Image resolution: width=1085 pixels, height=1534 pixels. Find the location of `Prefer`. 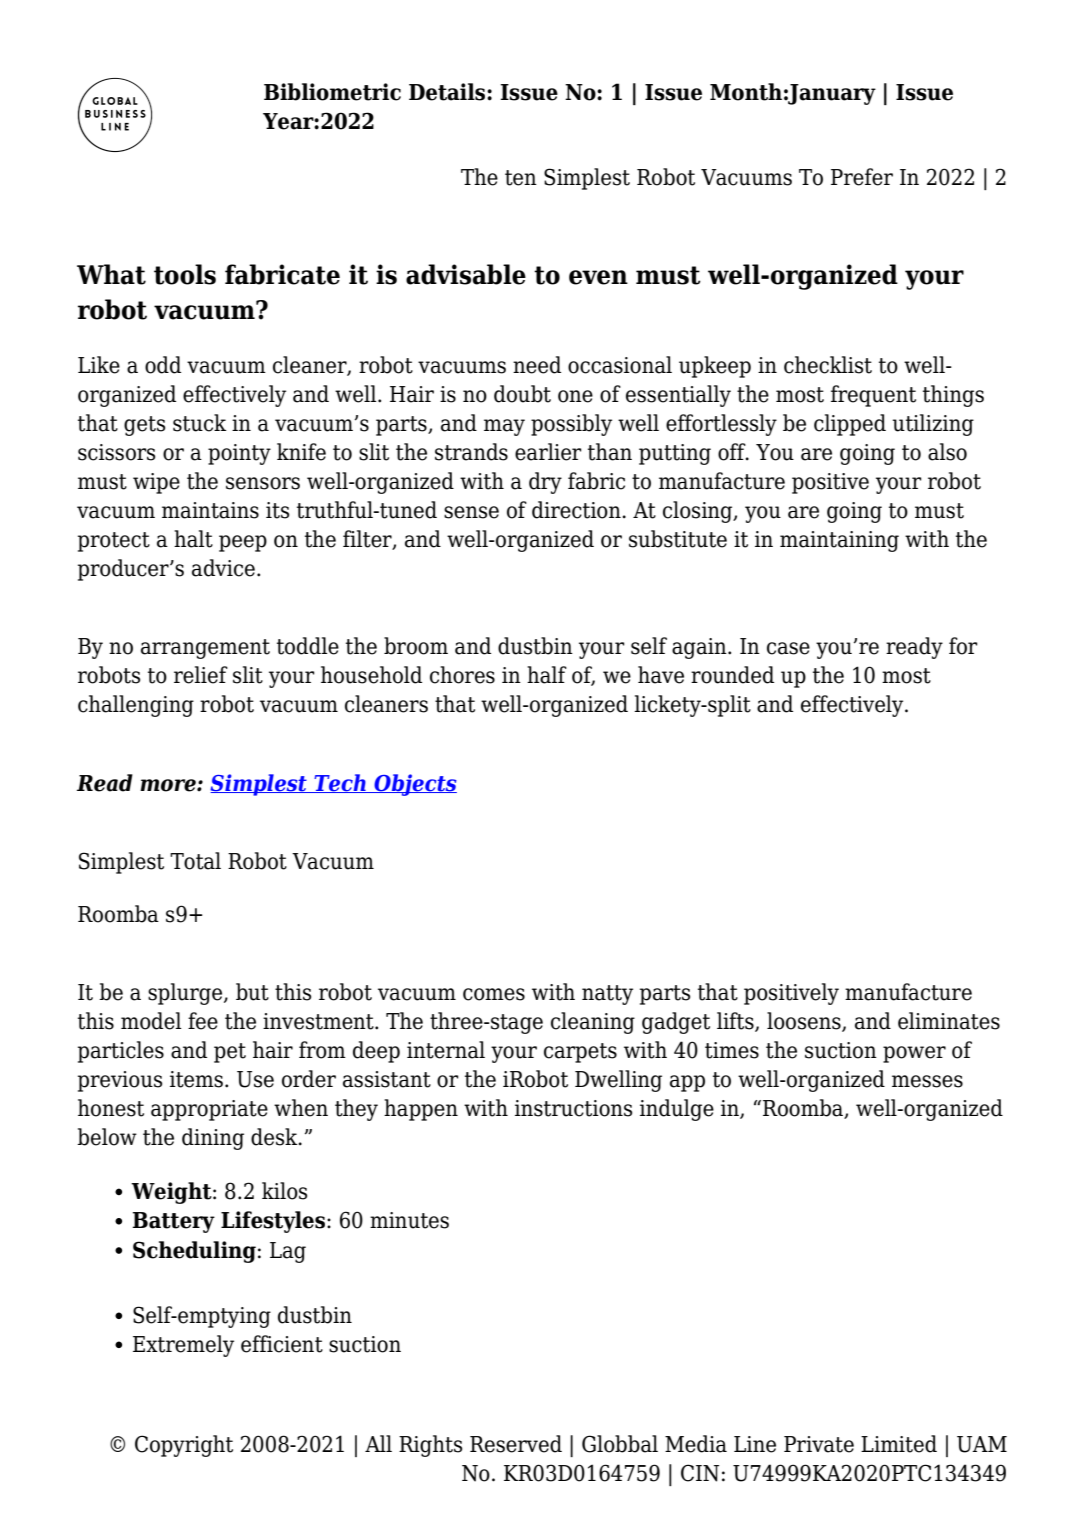

Prefer is located at coordinates (862, 177).
